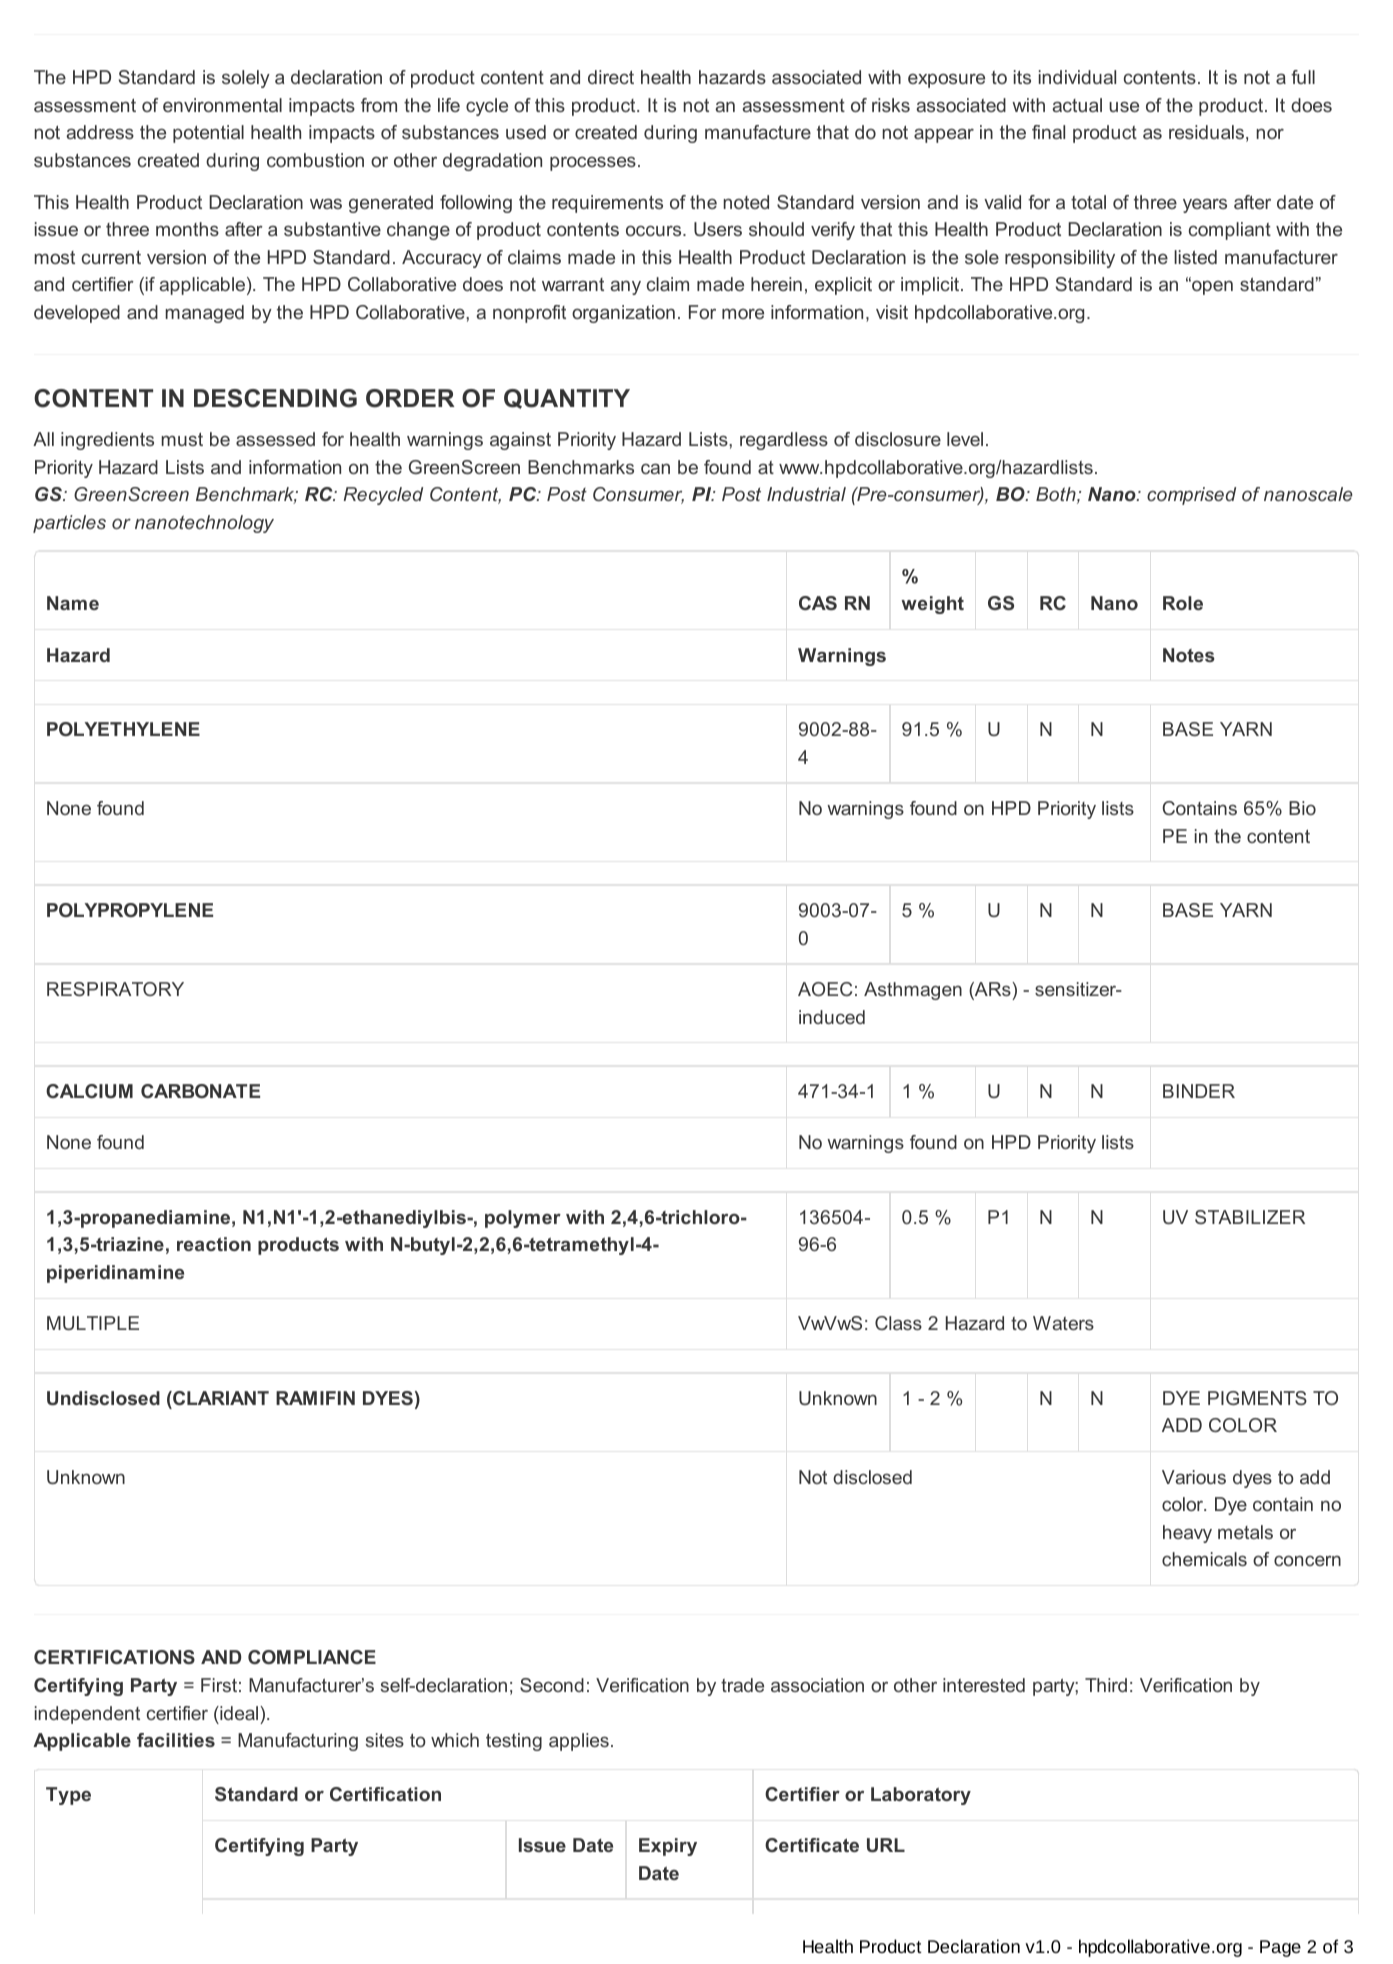  What do you see at coordinates (208, 134) in the screenshot?
I see `potential` at bounding box center [208, 134].
